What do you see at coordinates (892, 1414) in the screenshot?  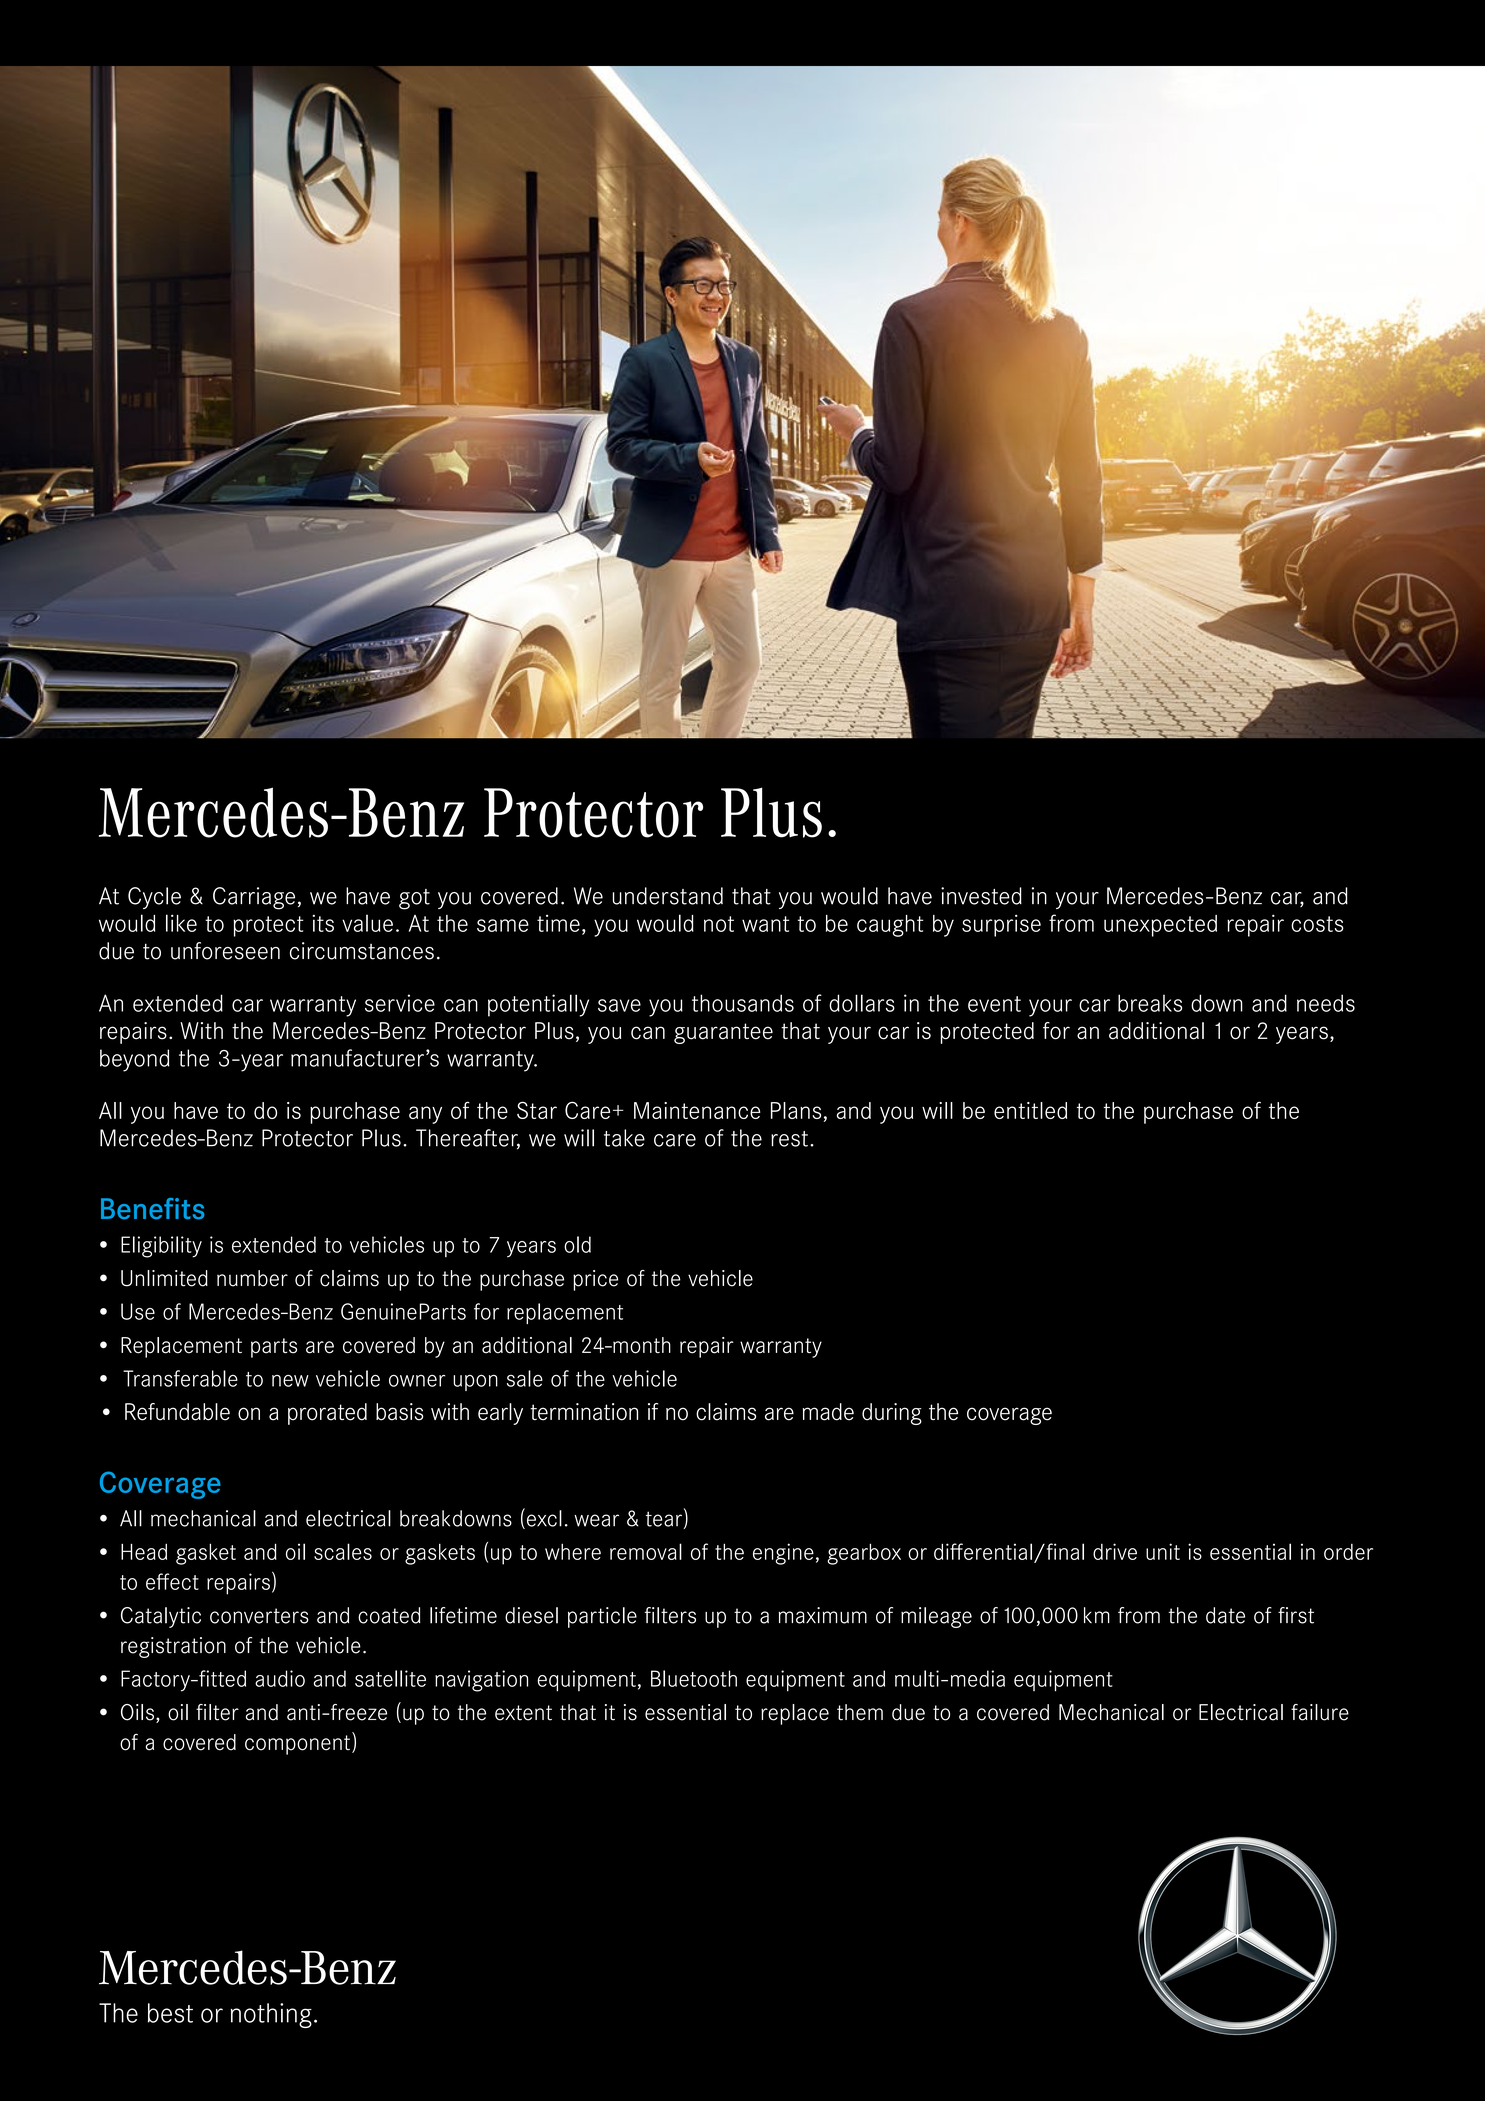 I see `during` at bounding box center [892, 1414].
